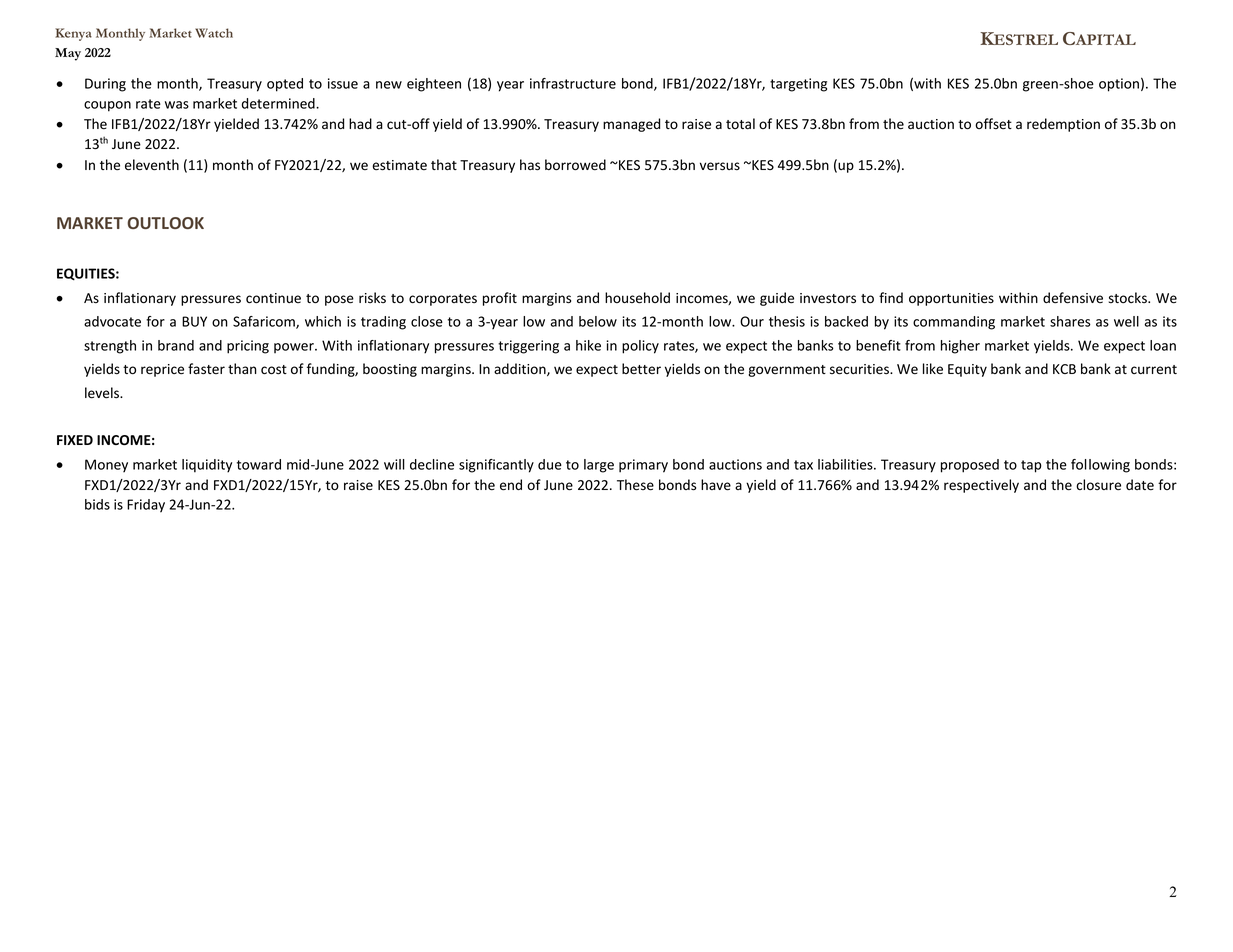 This screenshot has width=1233, height=952. Describe the element at coordinates (214, 33) in the screenshot. I see `Watch` at that location.
